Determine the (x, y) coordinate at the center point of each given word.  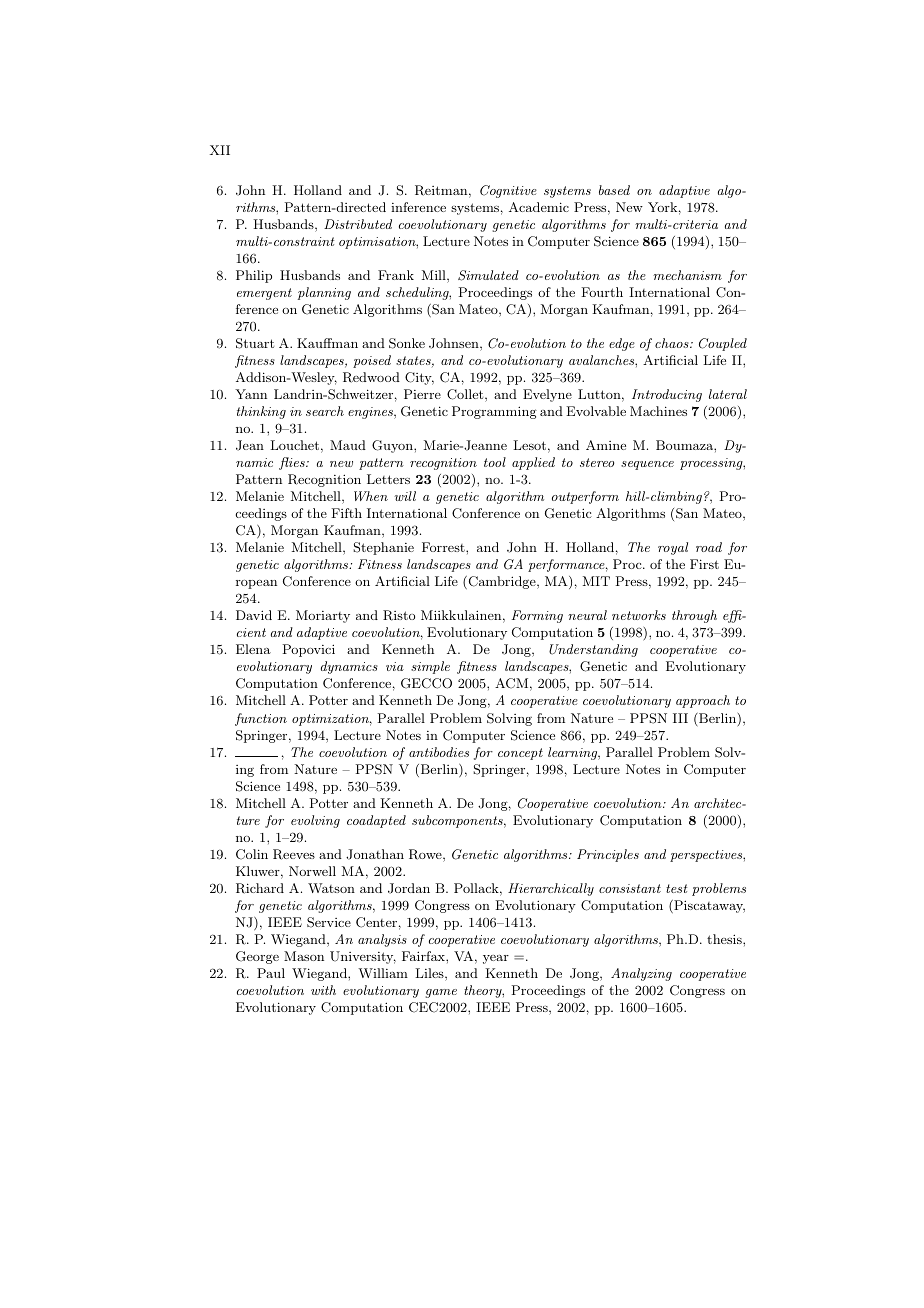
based (614, 190)
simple (430, 667)
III (680, 718)
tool (495, 462)
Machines (658, 411)
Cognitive (508, 191)
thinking (261, 412)
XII (220, 150)
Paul (271, 973)
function (261, 719)
